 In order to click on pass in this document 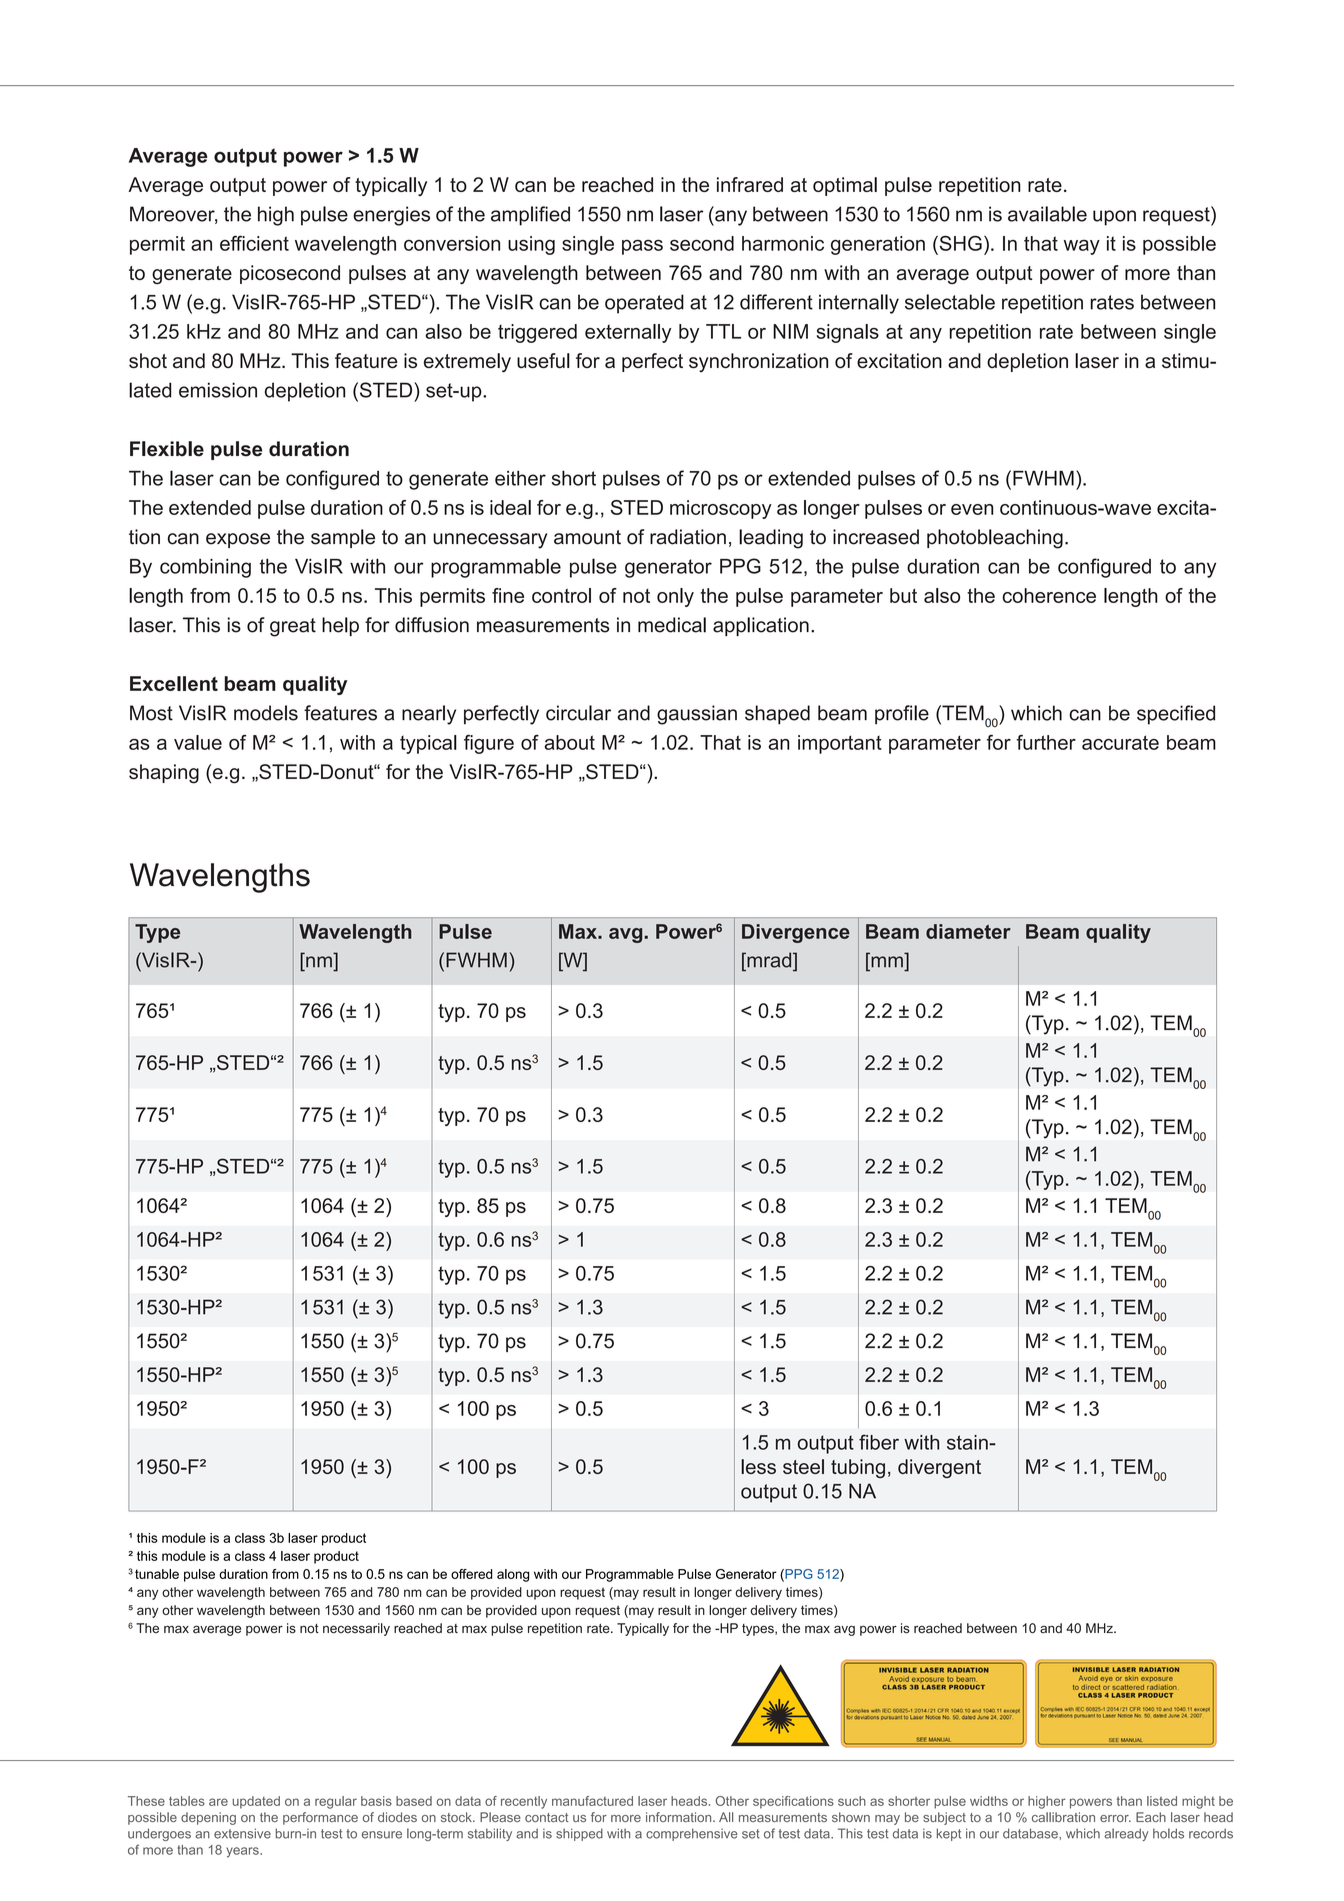, I will do `click(642, 247)`.
